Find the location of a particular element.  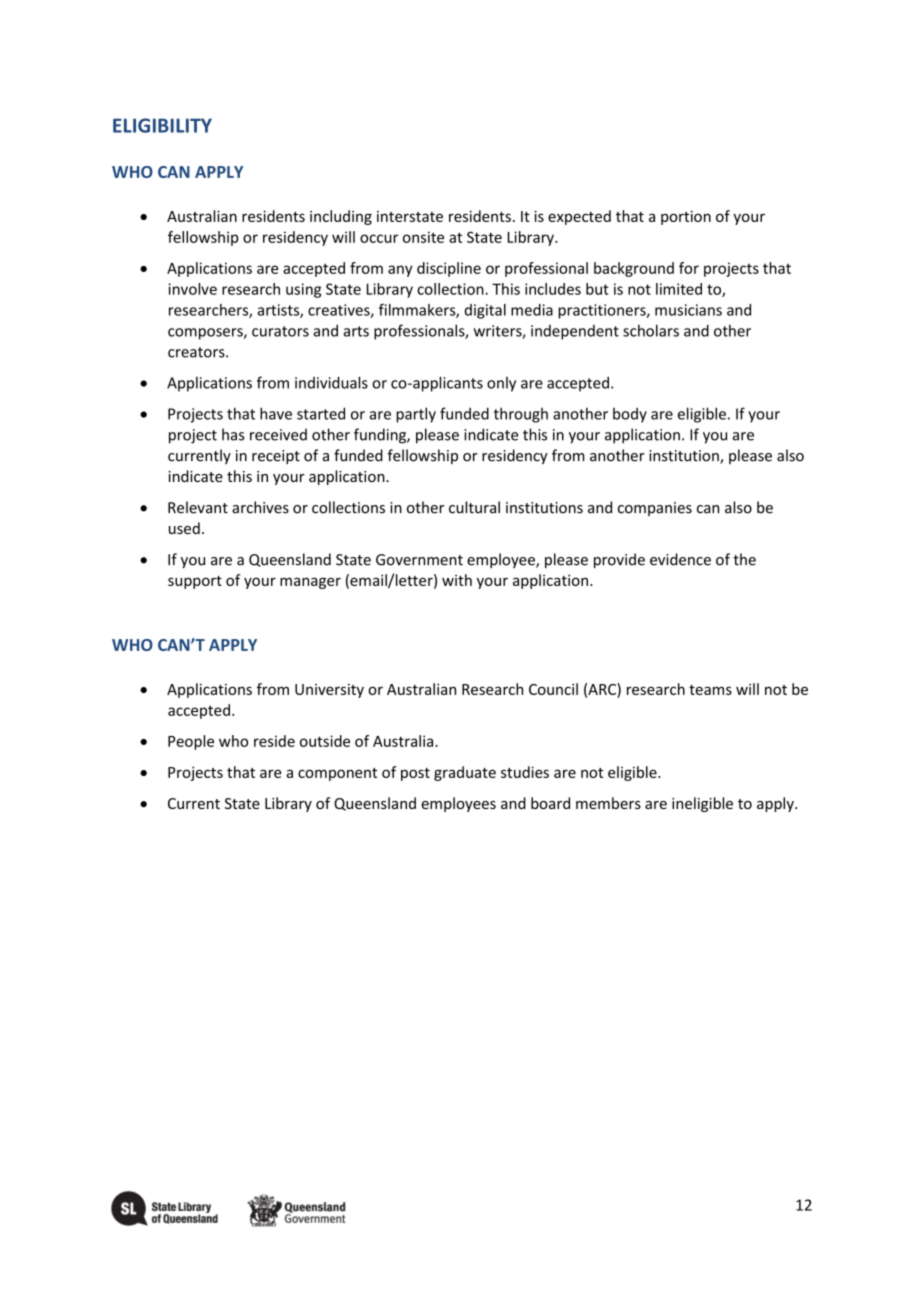

provide is located at coordinates (619, 560).
